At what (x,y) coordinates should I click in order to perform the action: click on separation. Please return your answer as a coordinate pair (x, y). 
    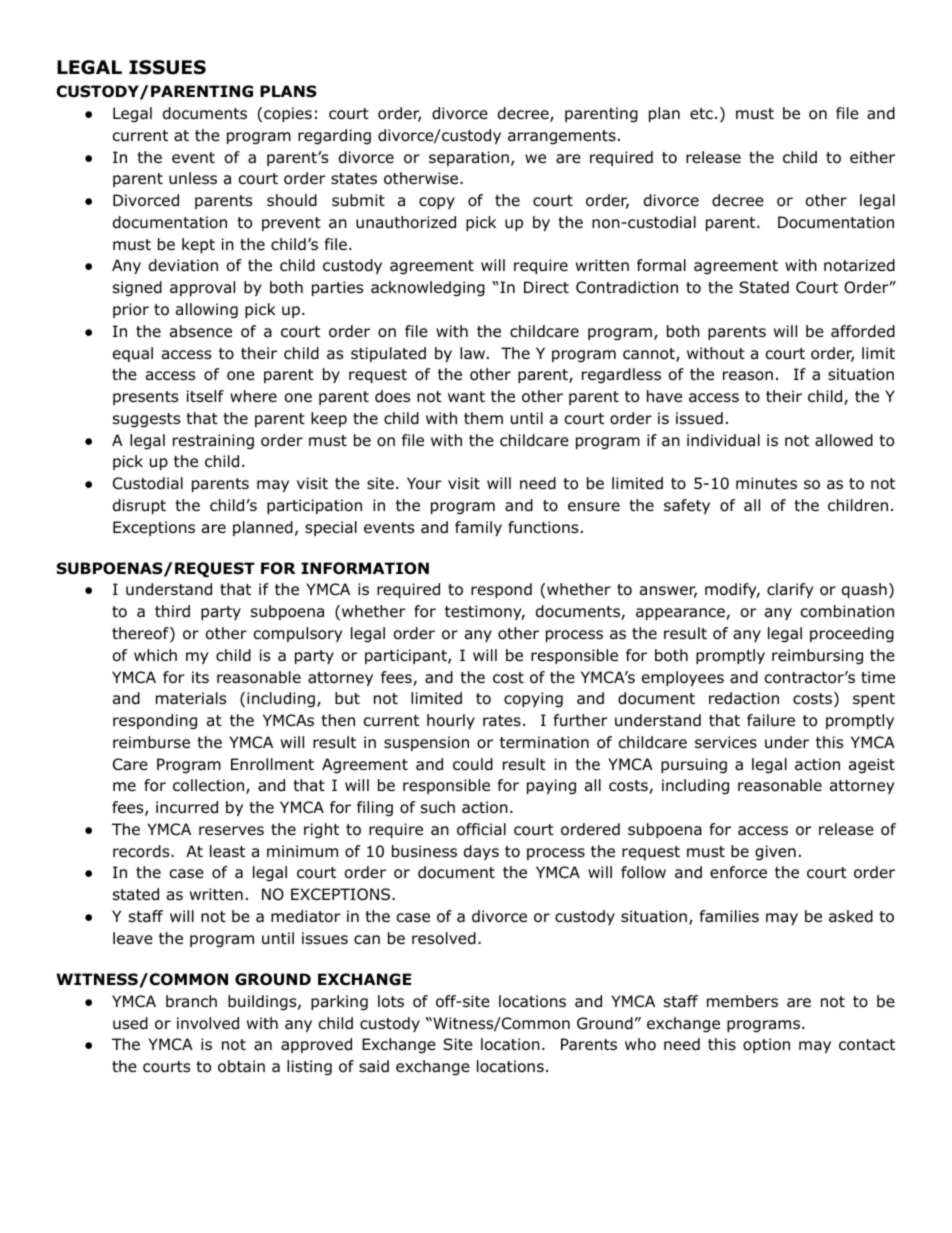
    Looking at the image, I should click on (469, 158).
